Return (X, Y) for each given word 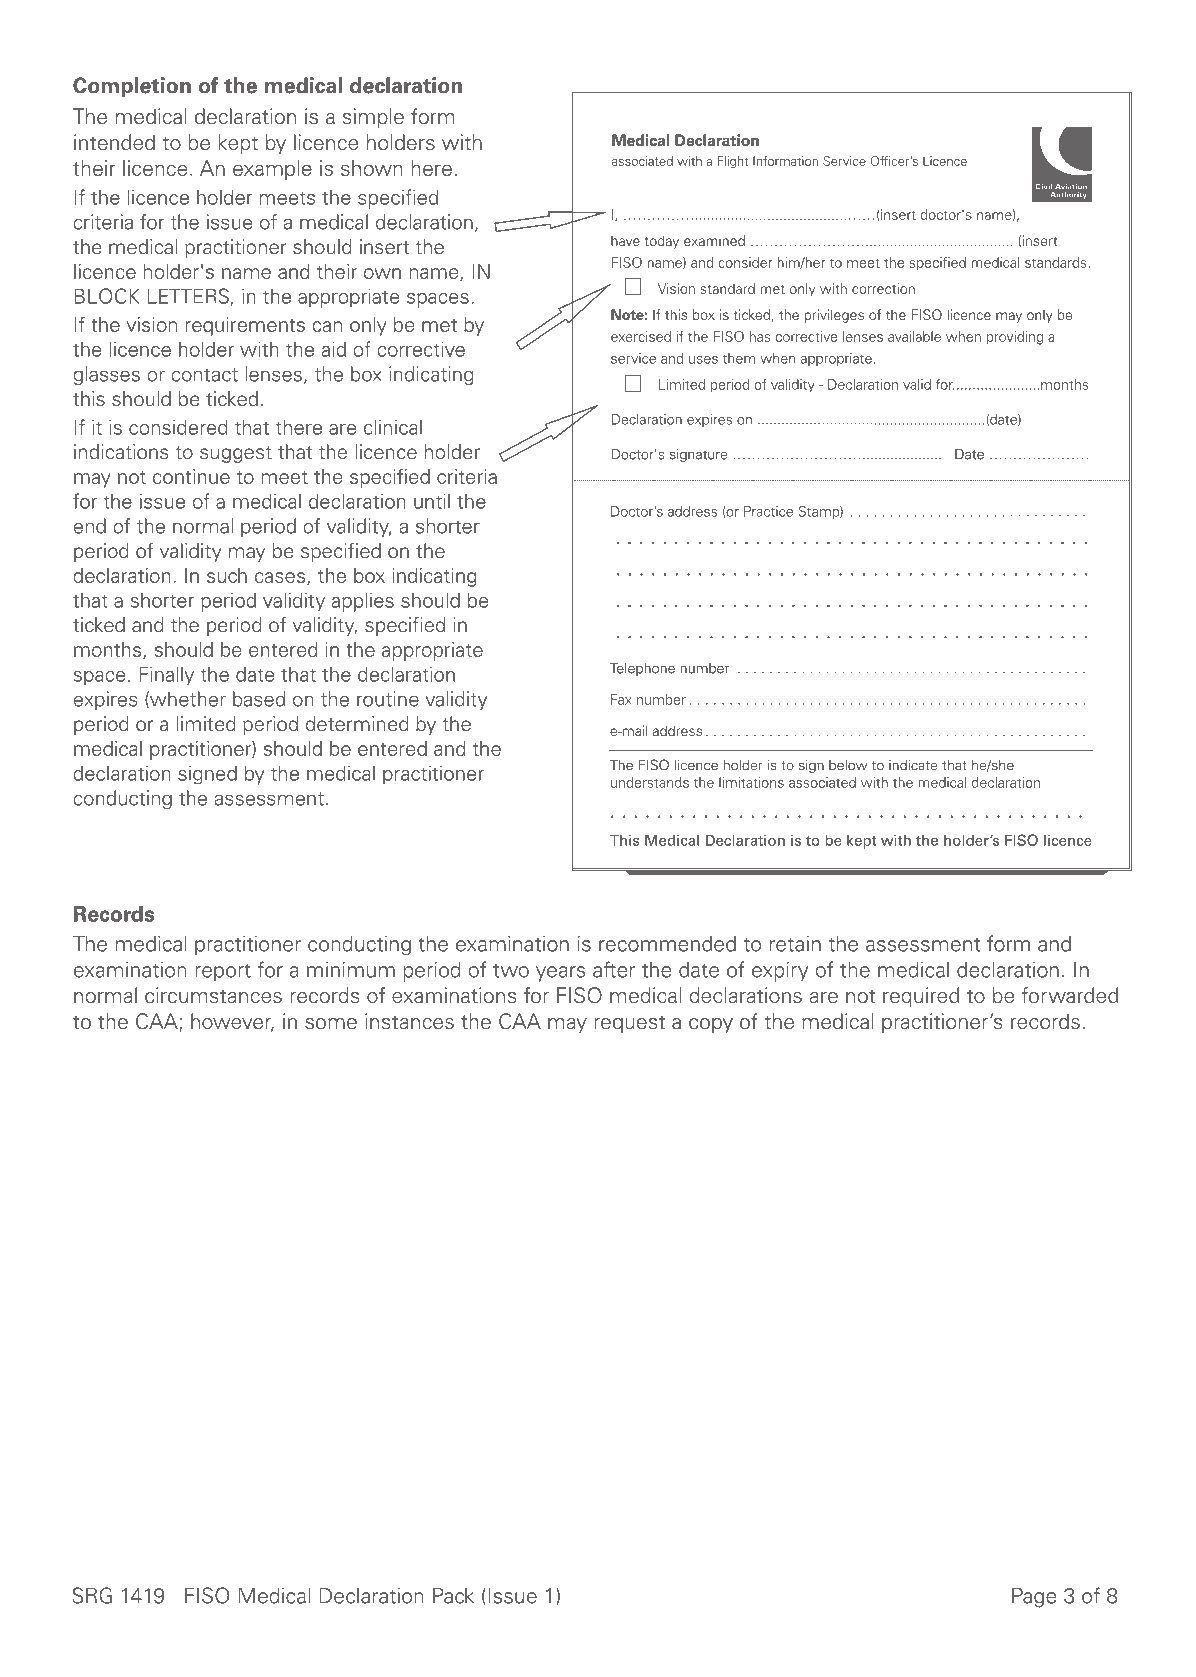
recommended (667, 944)
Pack (453, 1595)
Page (1034, 1597)
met (439, 325)
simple (373, 118)
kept (238, 144)
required (921, 997)
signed (207, 774)
